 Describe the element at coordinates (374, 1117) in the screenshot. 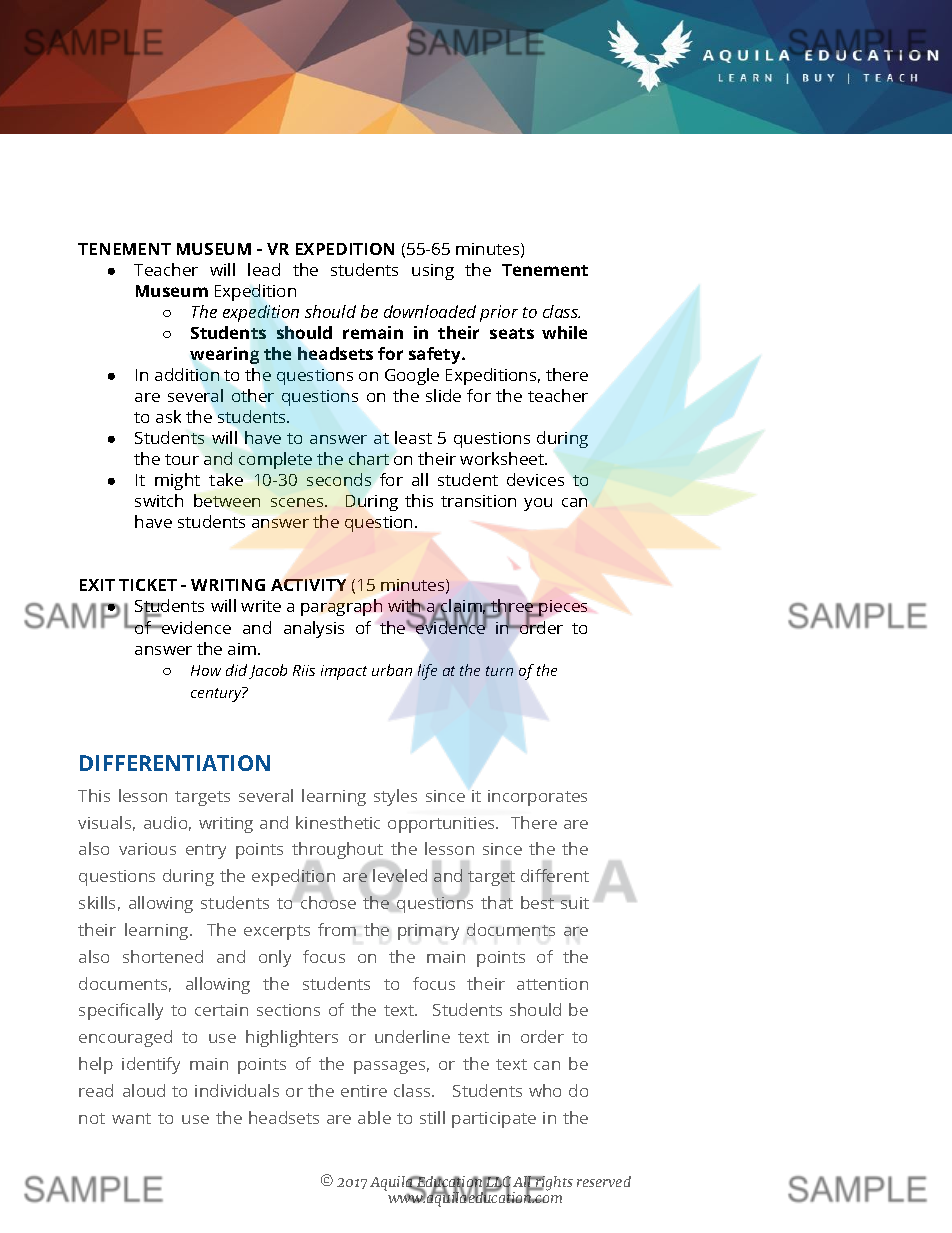

I see `able` at that location.
